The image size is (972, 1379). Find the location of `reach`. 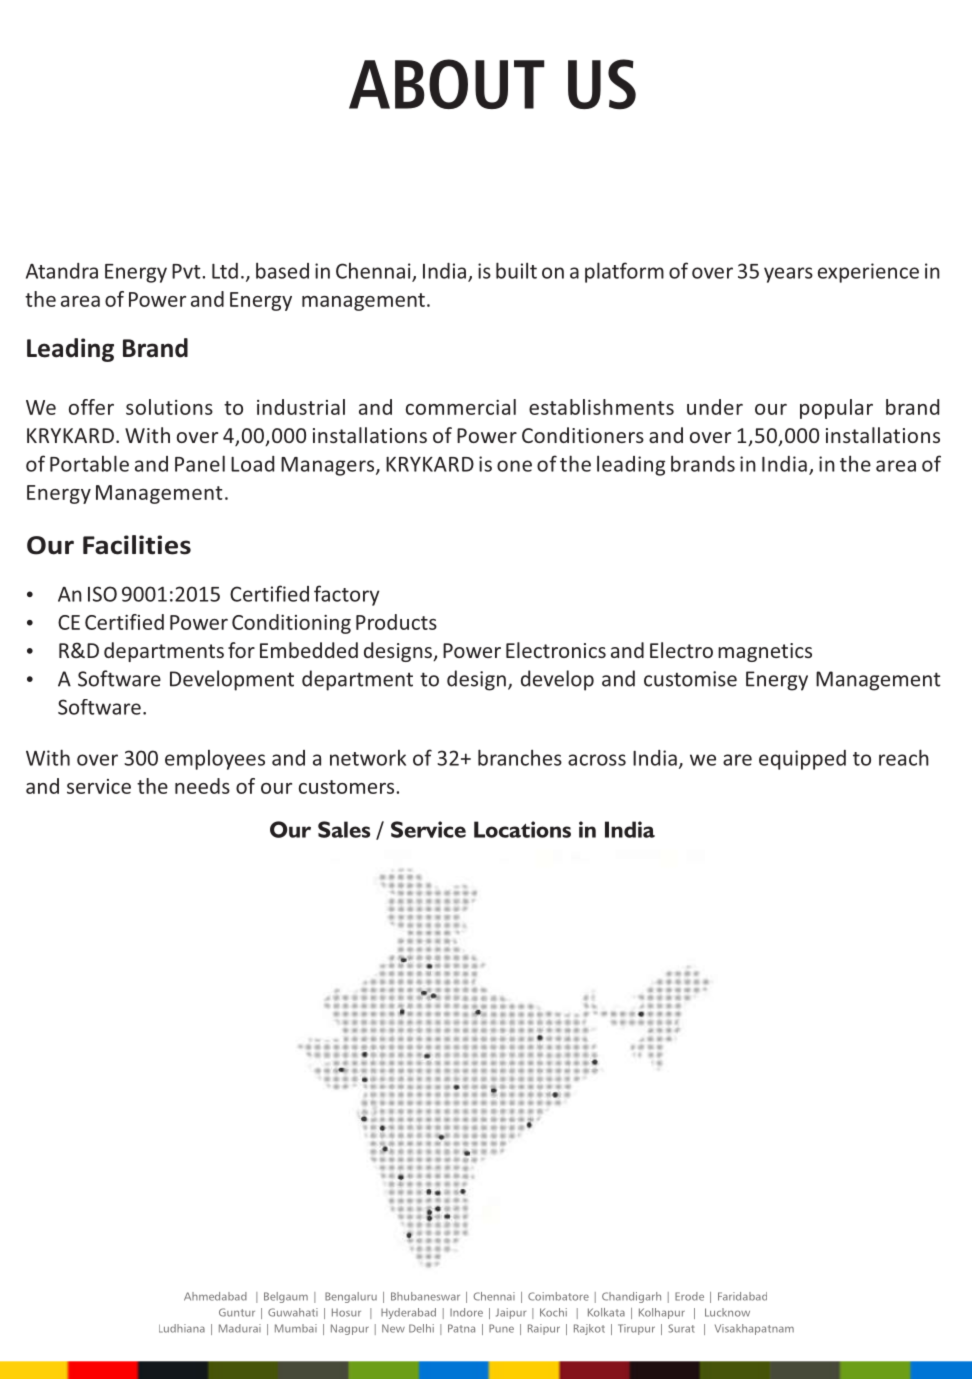

reach is located at coordinates (904, 757).
